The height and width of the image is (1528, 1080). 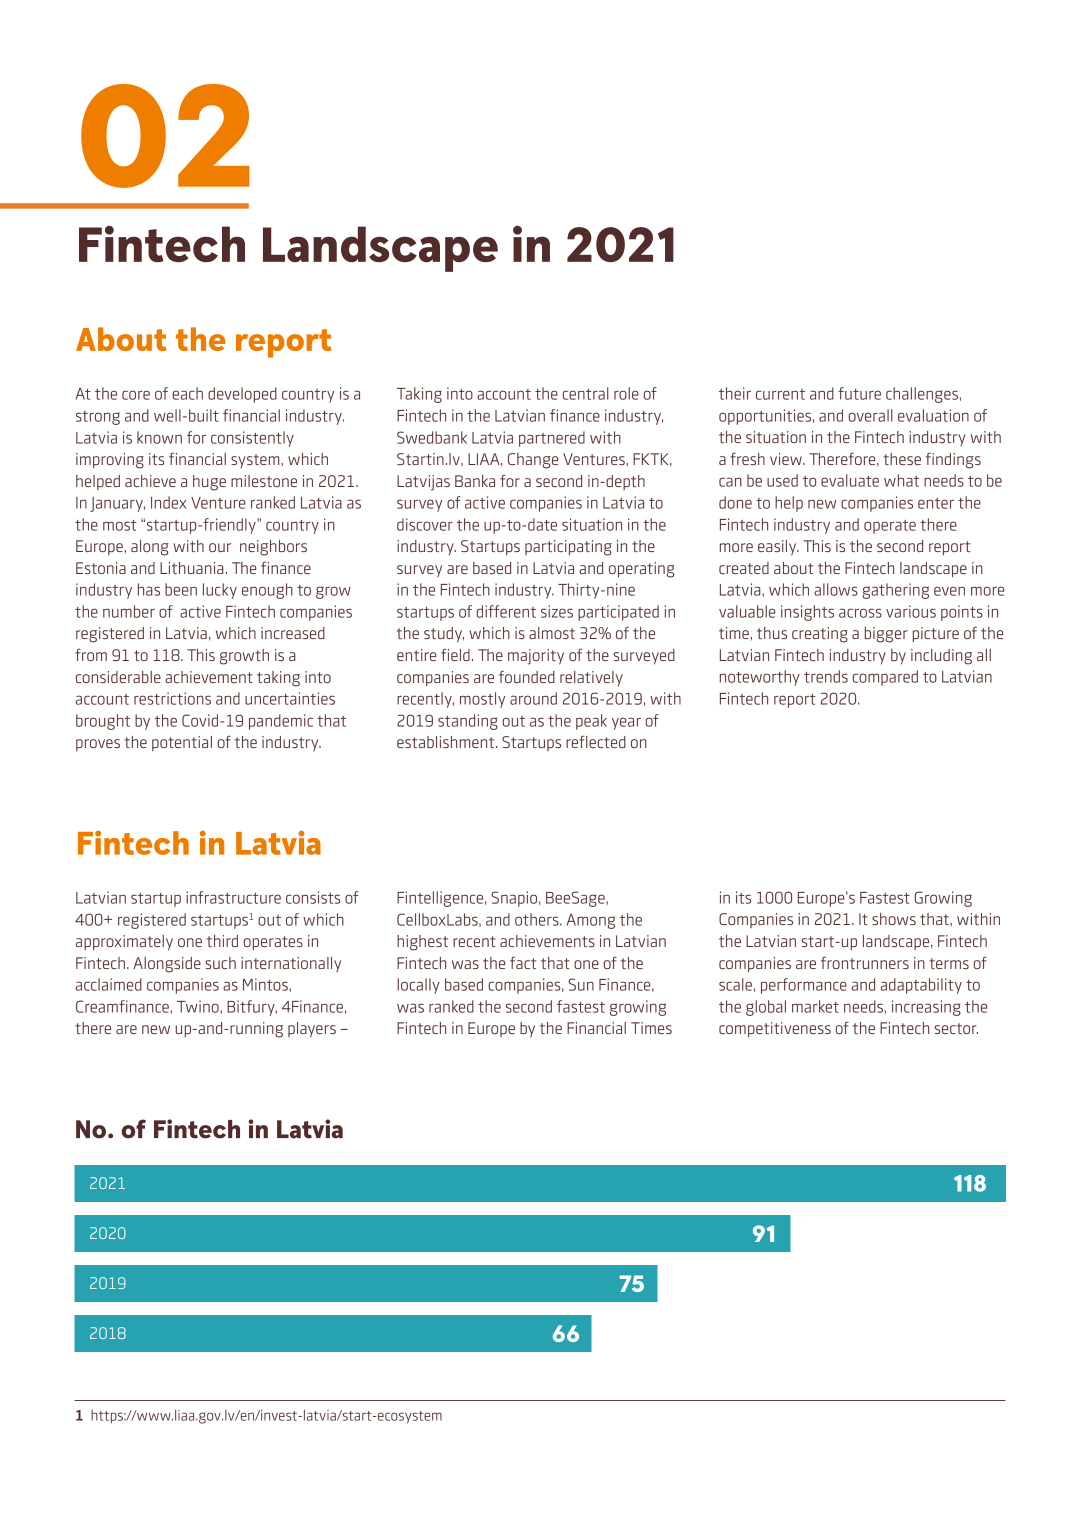 I want to click on around, so click(x=533, y=698).
